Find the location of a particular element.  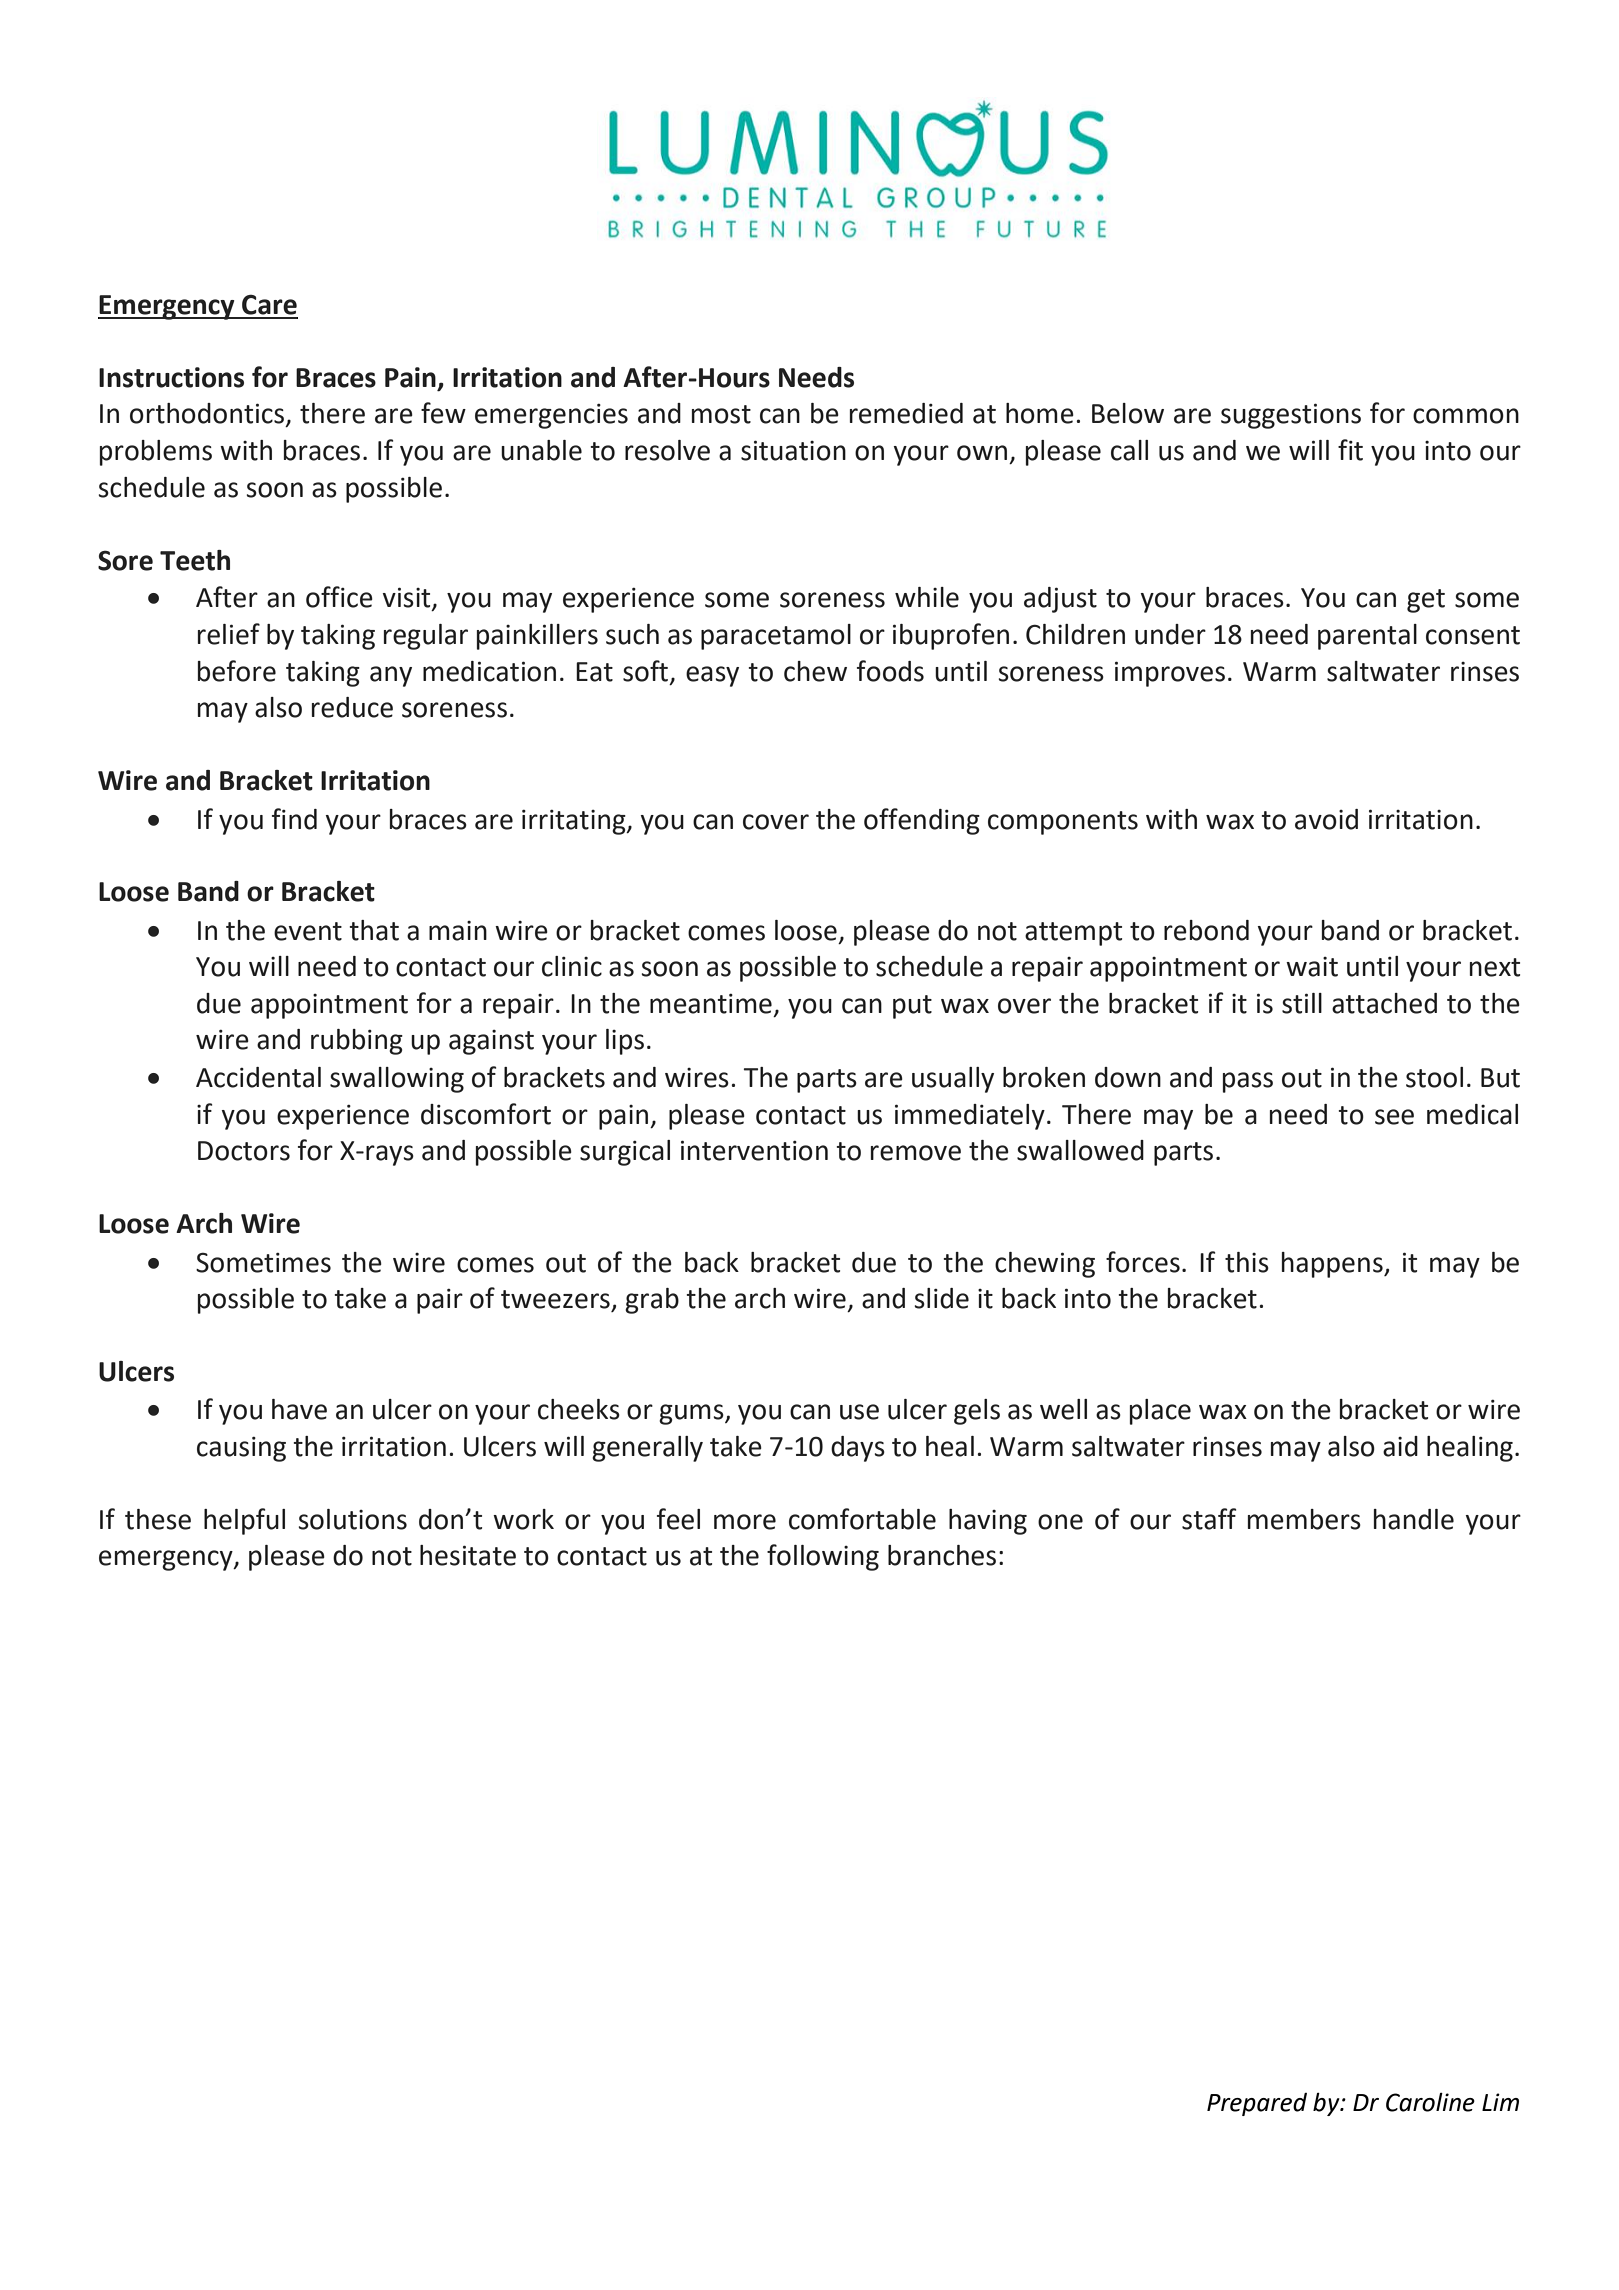

intervention is located at coordinates (754, 1150).
